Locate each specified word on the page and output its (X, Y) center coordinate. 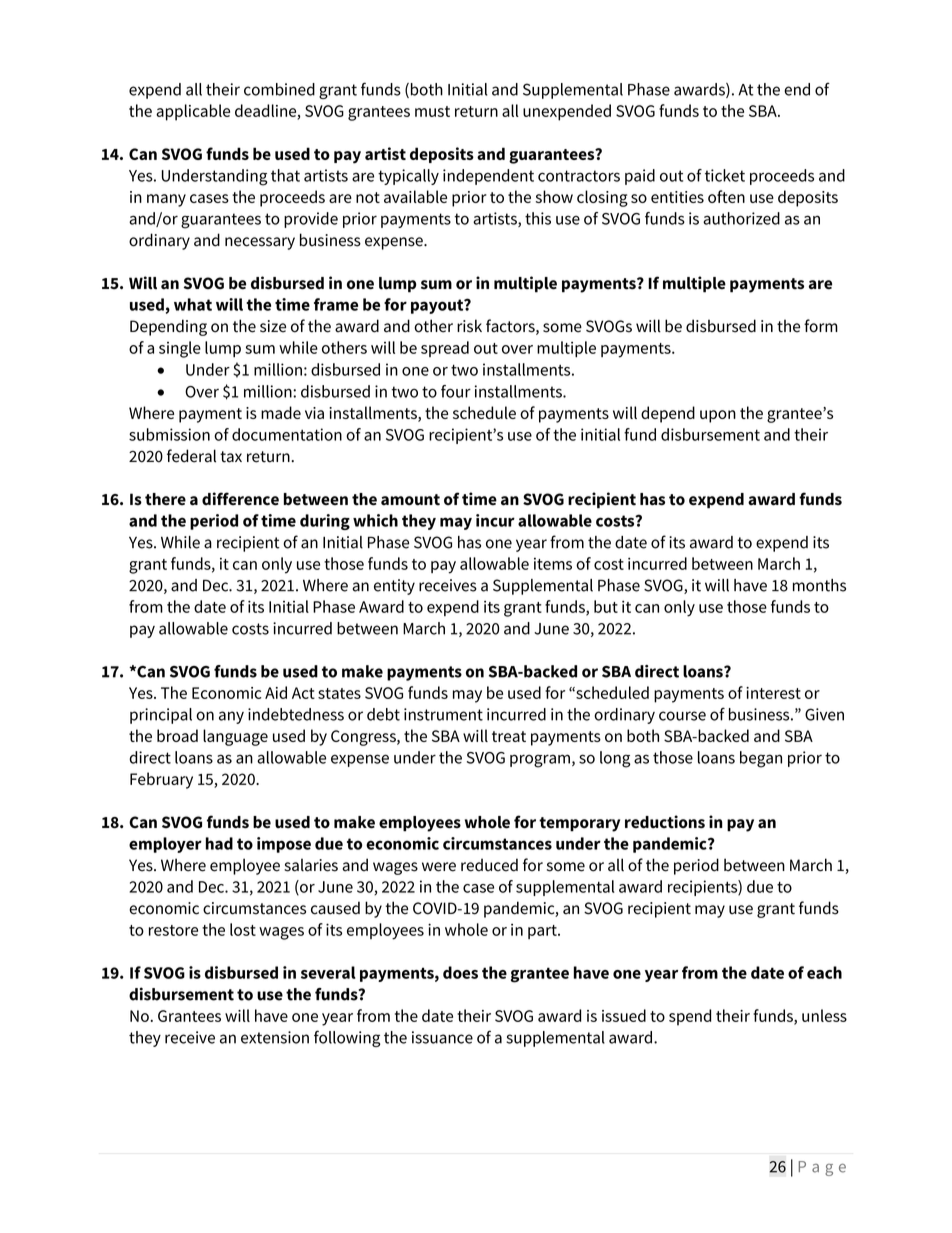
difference (240, 499)
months (819, 585)
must (432, 111)
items (553, 564)
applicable (193, 112)
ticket (725, 175)
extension (275, 1037)
